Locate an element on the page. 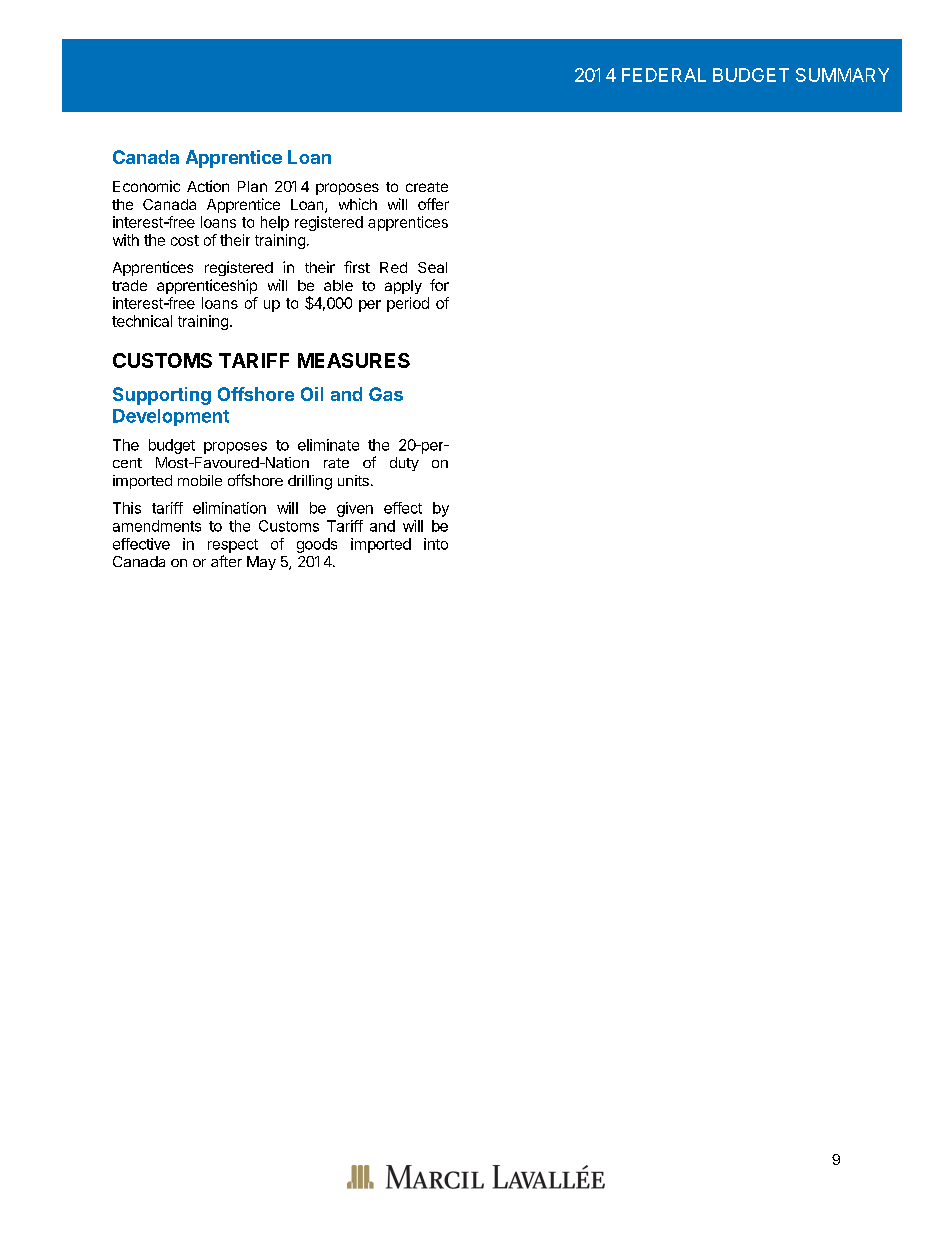  into is located at coordinates (436, 544).
